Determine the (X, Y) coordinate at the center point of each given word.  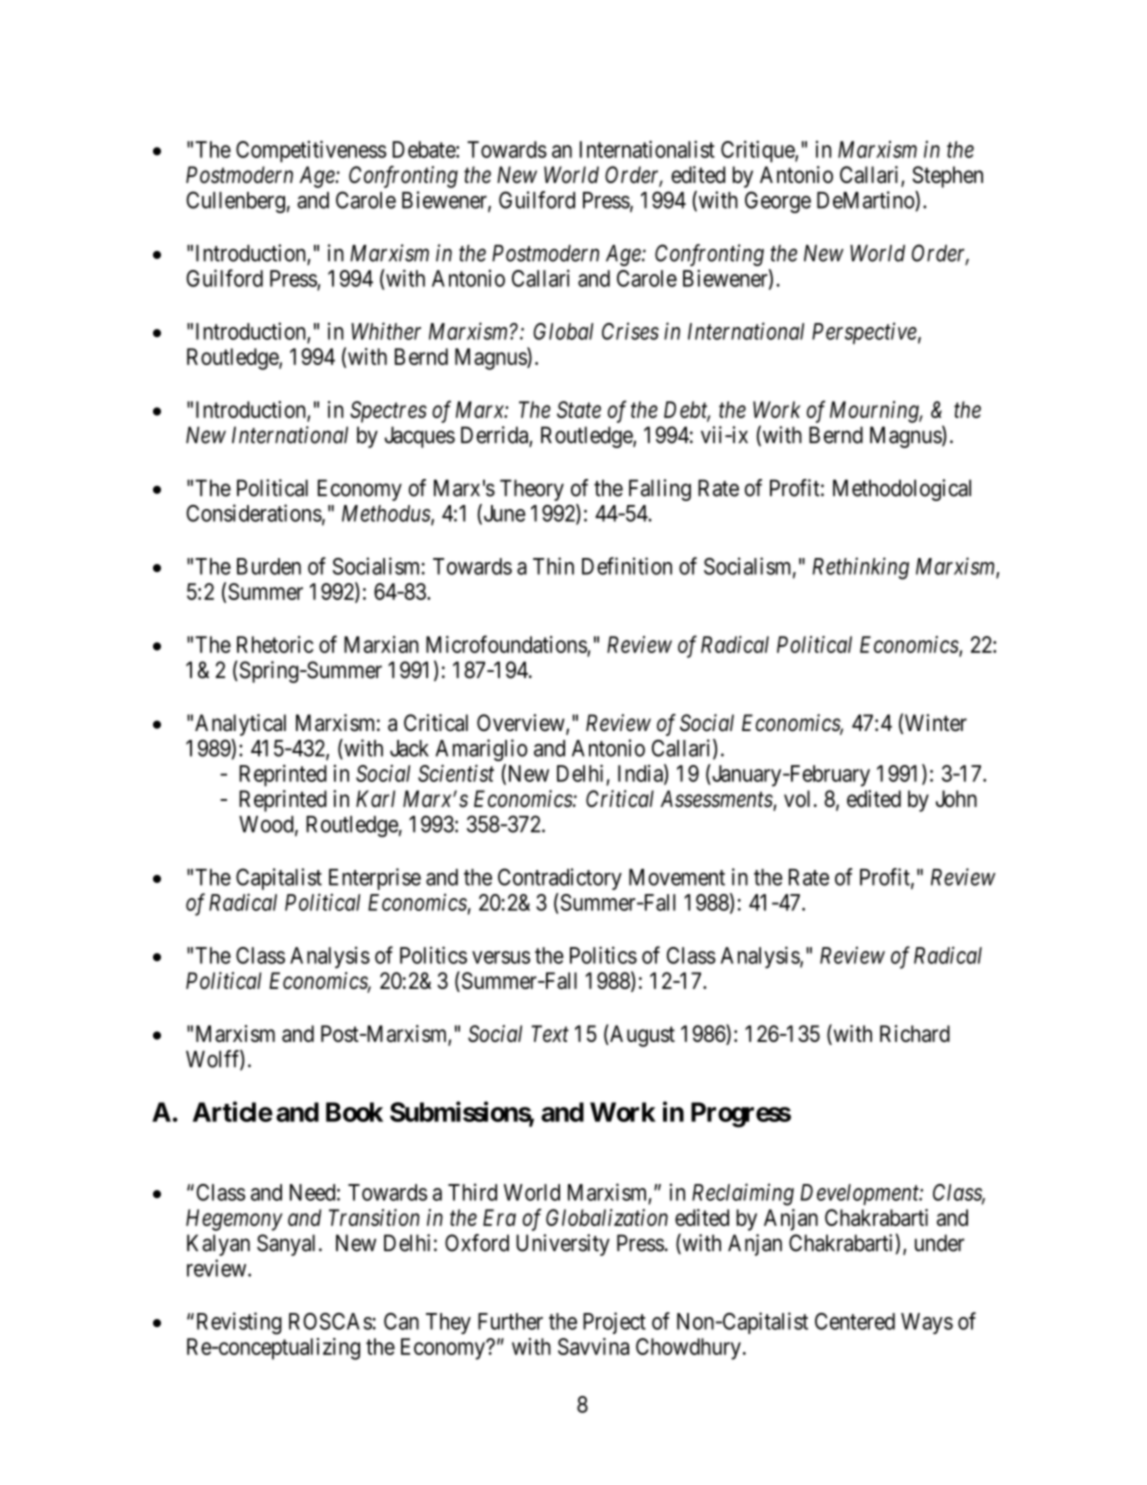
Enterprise (375, 879)
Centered (855, 1321)
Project (614, 1323)
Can (401, 1321)
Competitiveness (311, 151)
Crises (630, 331)
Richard (915, 1033)
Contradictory (560, 879)
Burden (269, 566)
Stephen (947, 177)
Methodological (902, 490)
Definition (627, 566)
